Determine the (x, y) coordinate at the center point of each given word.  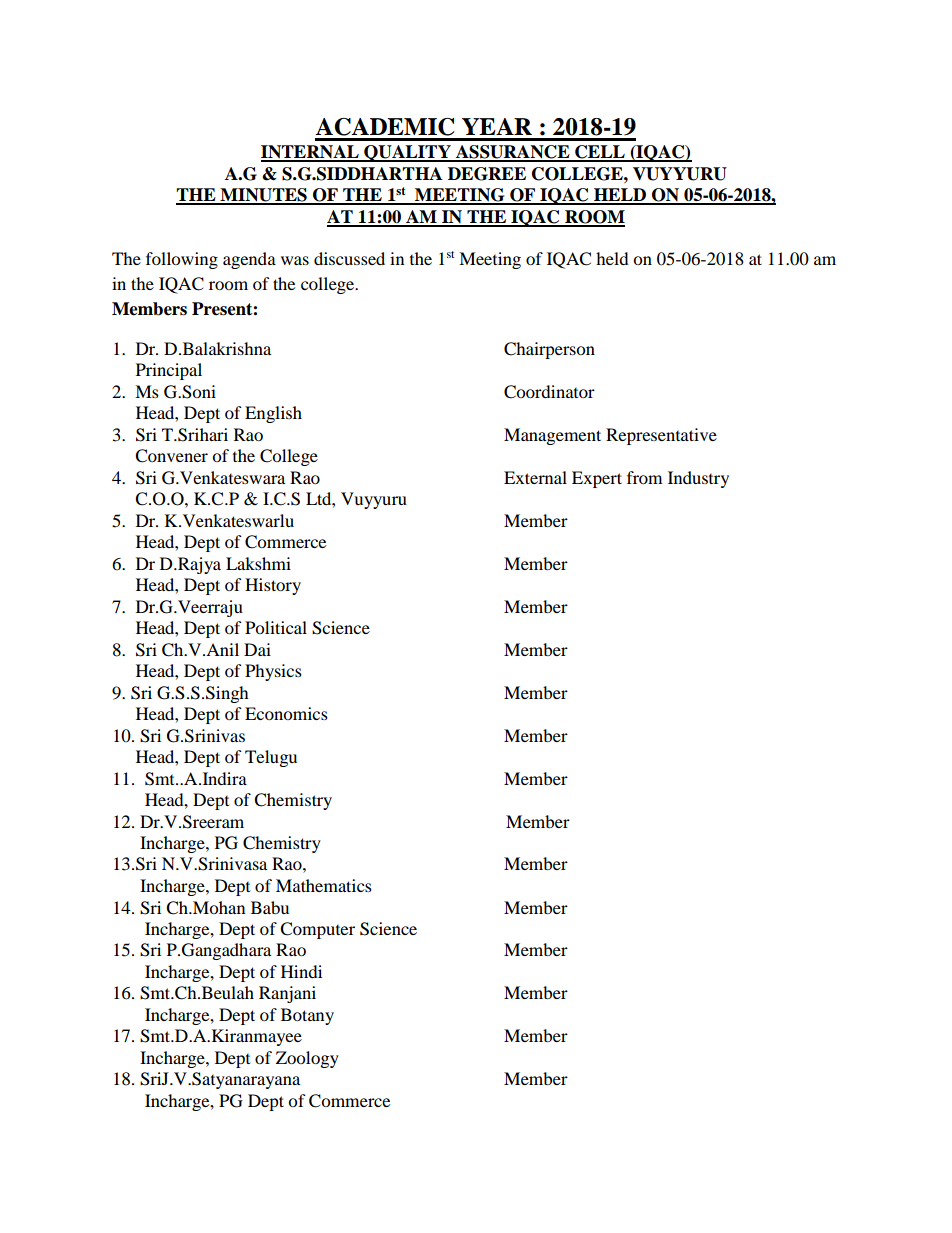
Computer (317, 930)
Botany (307, 1016)
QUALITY (407, 153)
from (644, 477)
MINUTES (263, 196)
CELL (600, 153)
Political (276, 627)
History (273, 586)
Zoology (307, 1059)
